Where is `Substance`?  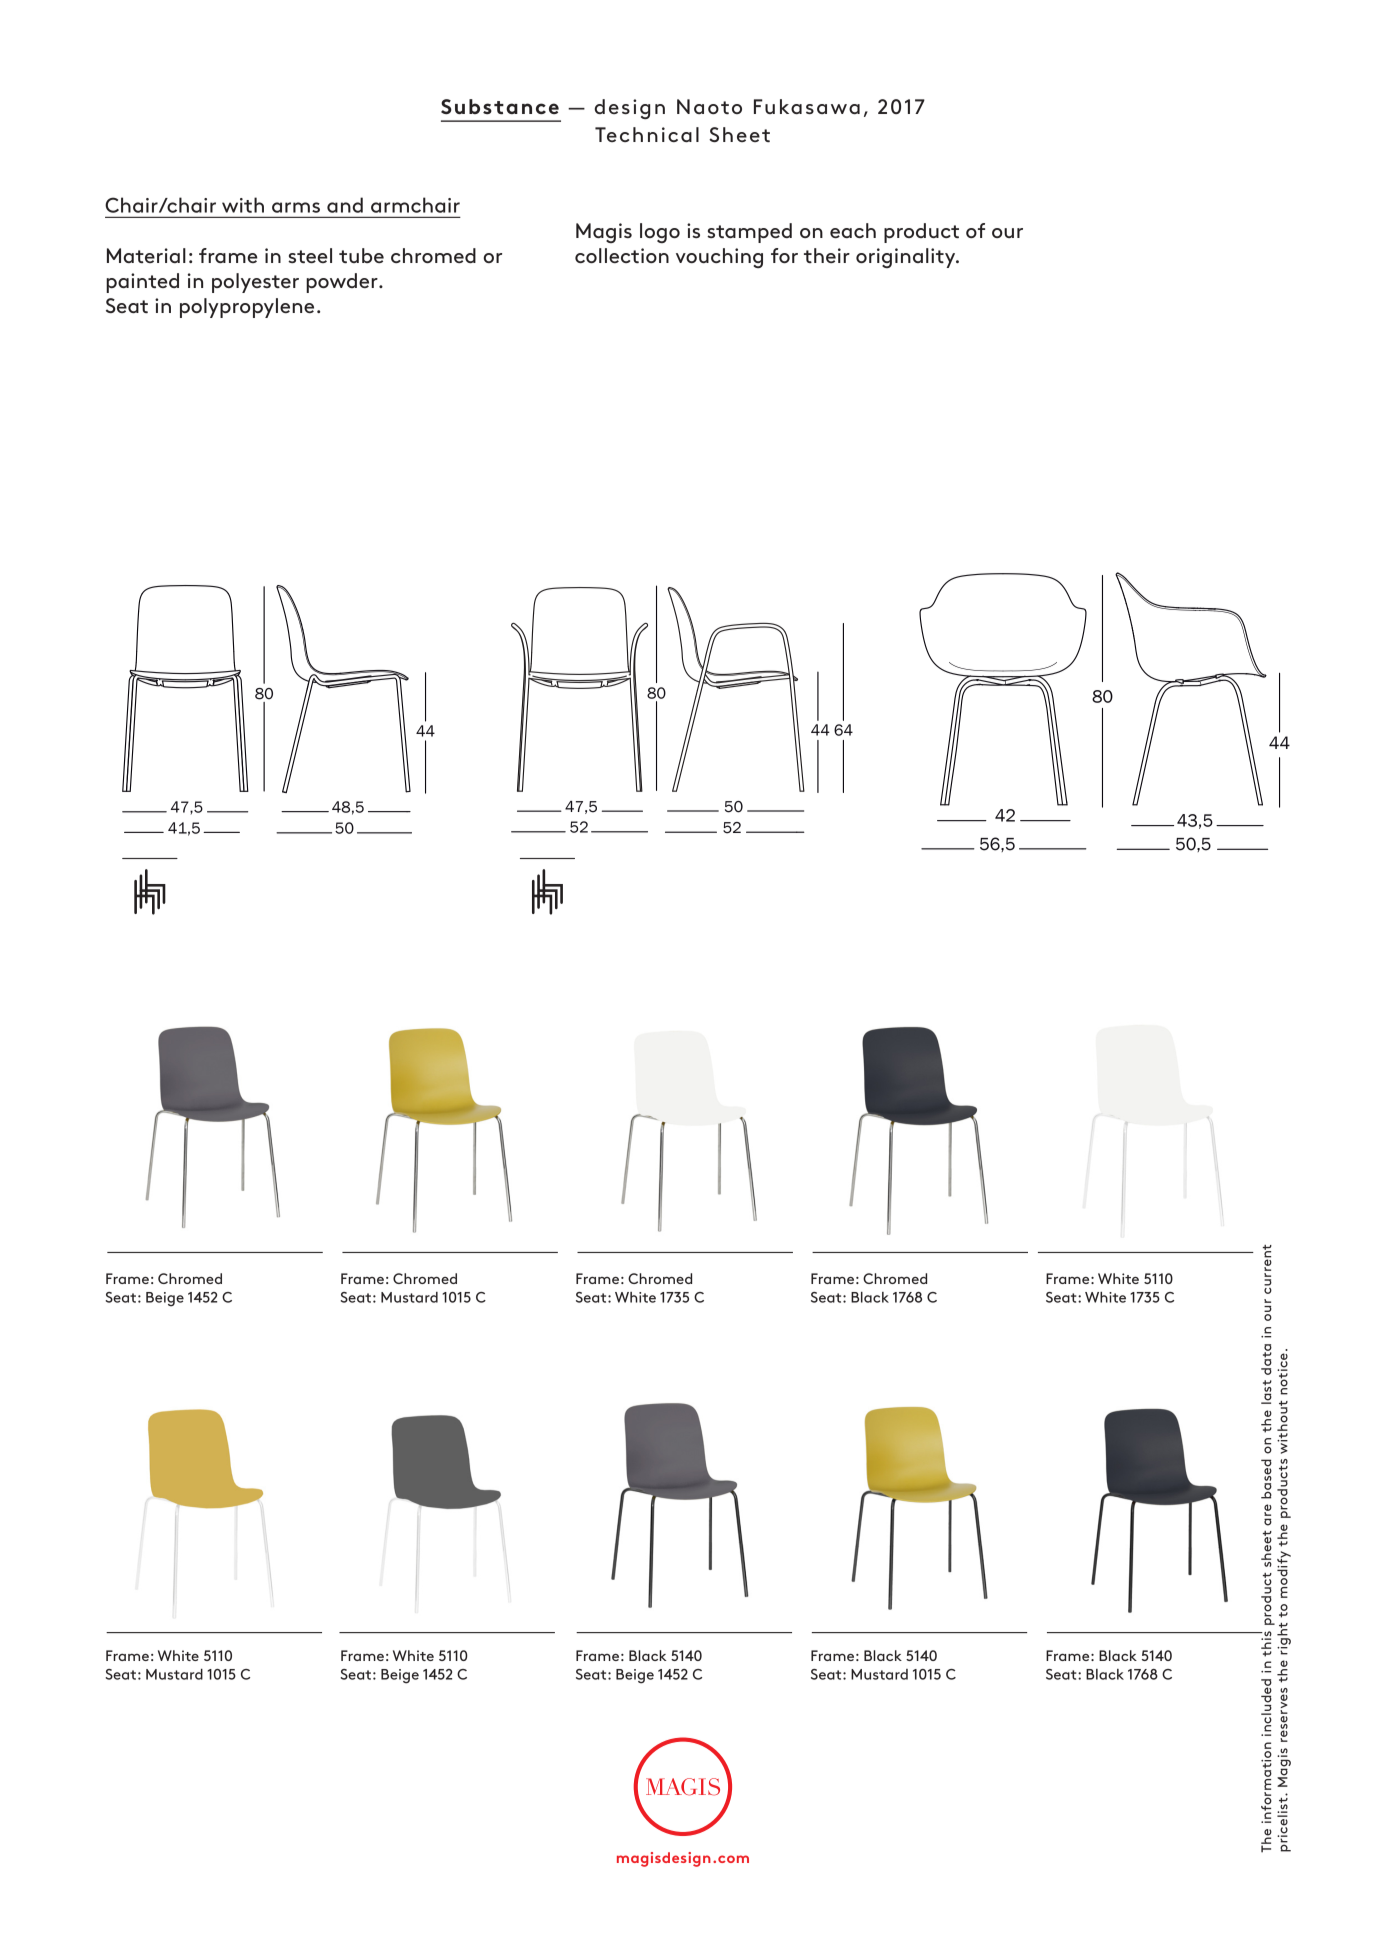 Substance is located at coordinates (500, 106).
